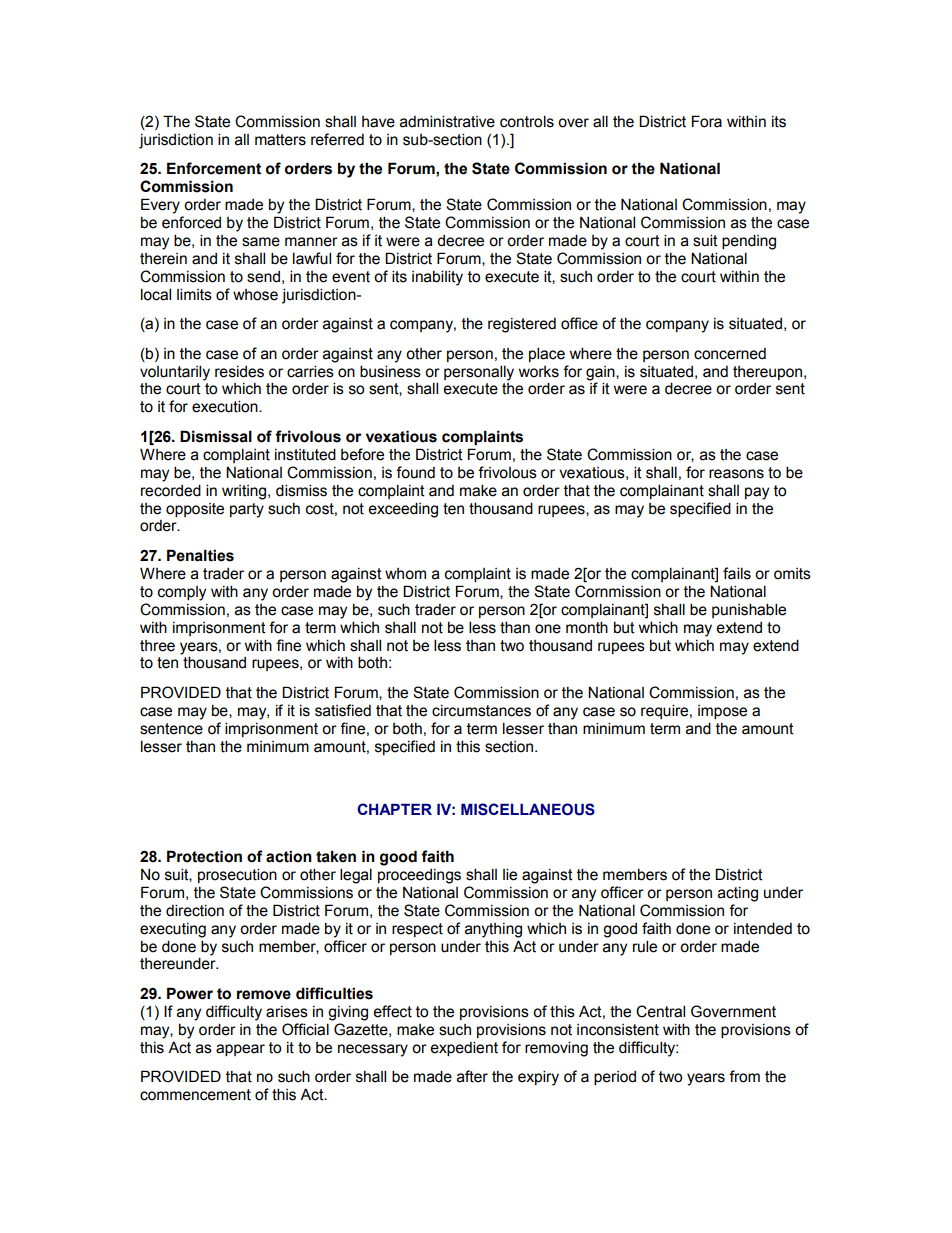  Describe the element at coordinates (405, 574) in the screenshot. I see `whom` at that location.
